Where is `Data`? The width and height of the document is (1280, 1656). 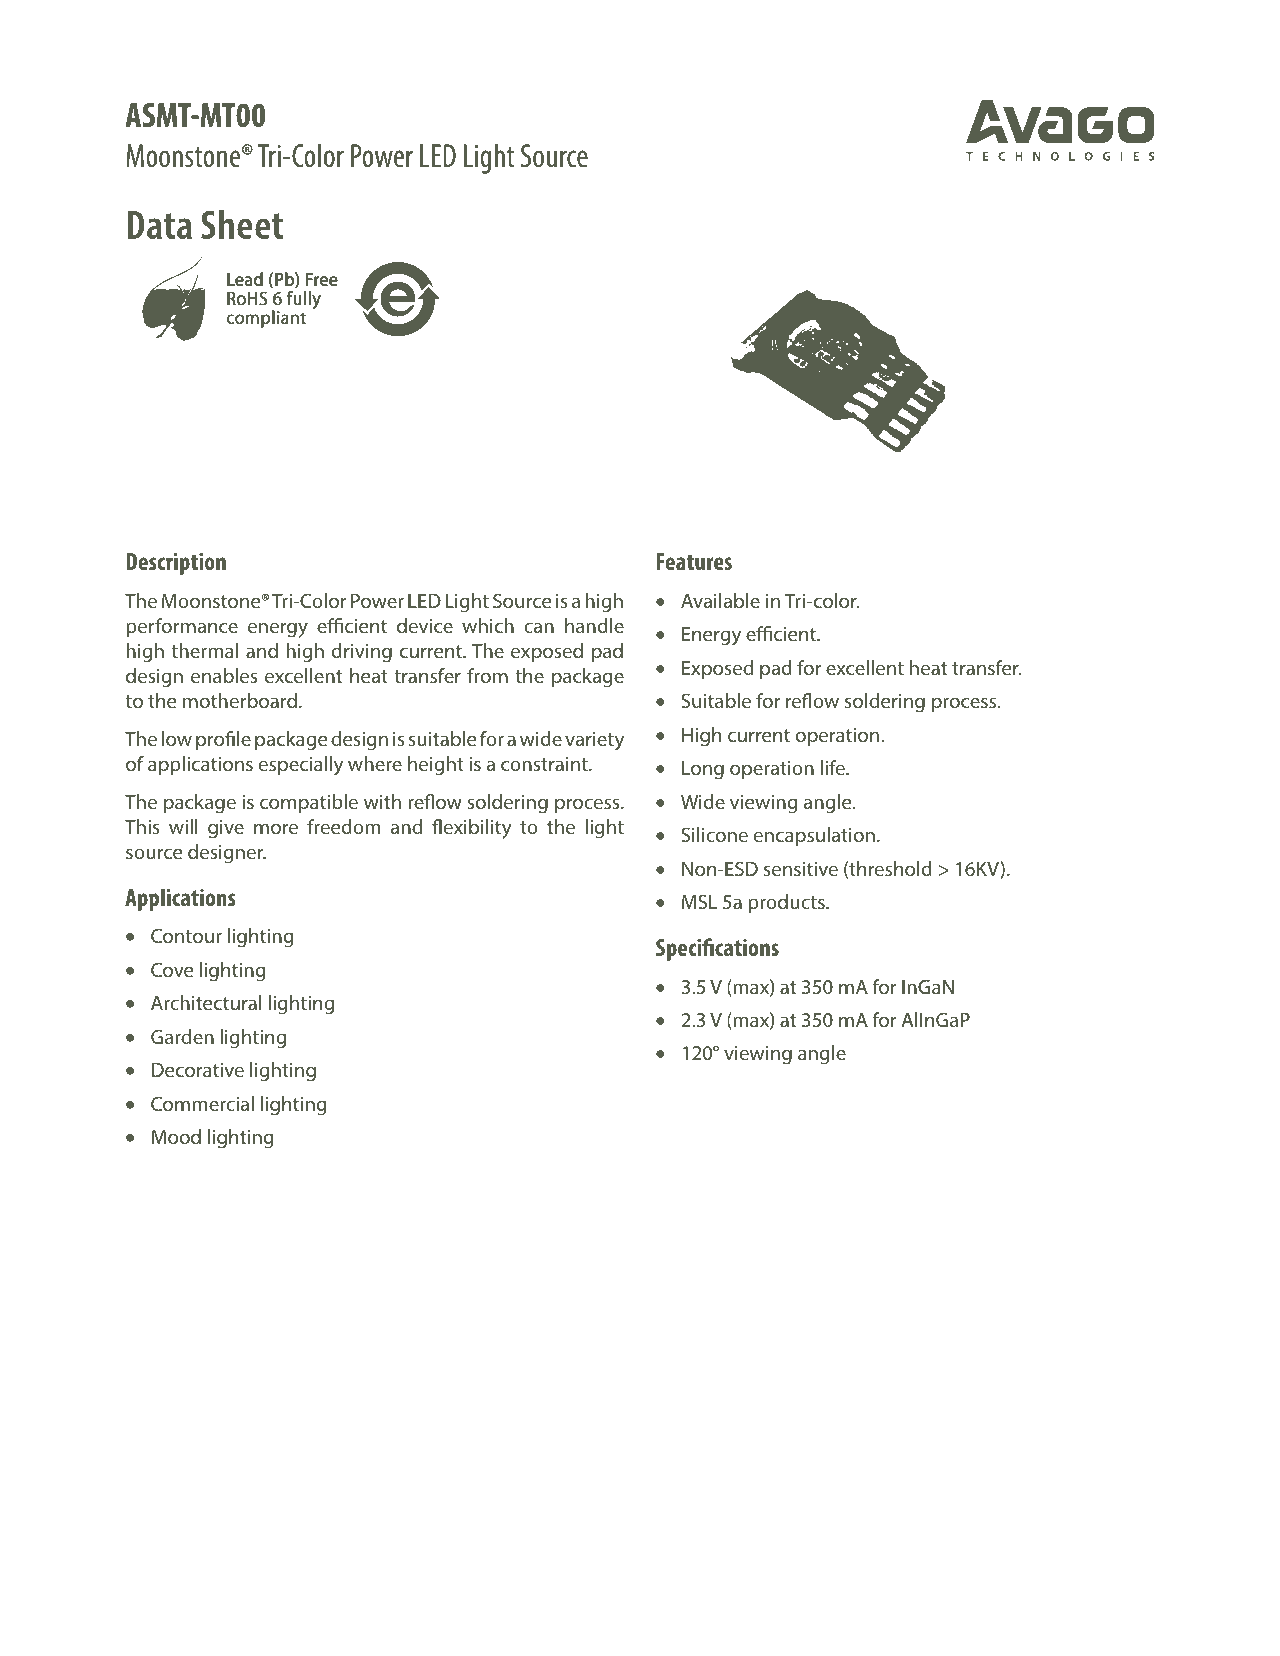
Data is located at coordinates (159, 225).
